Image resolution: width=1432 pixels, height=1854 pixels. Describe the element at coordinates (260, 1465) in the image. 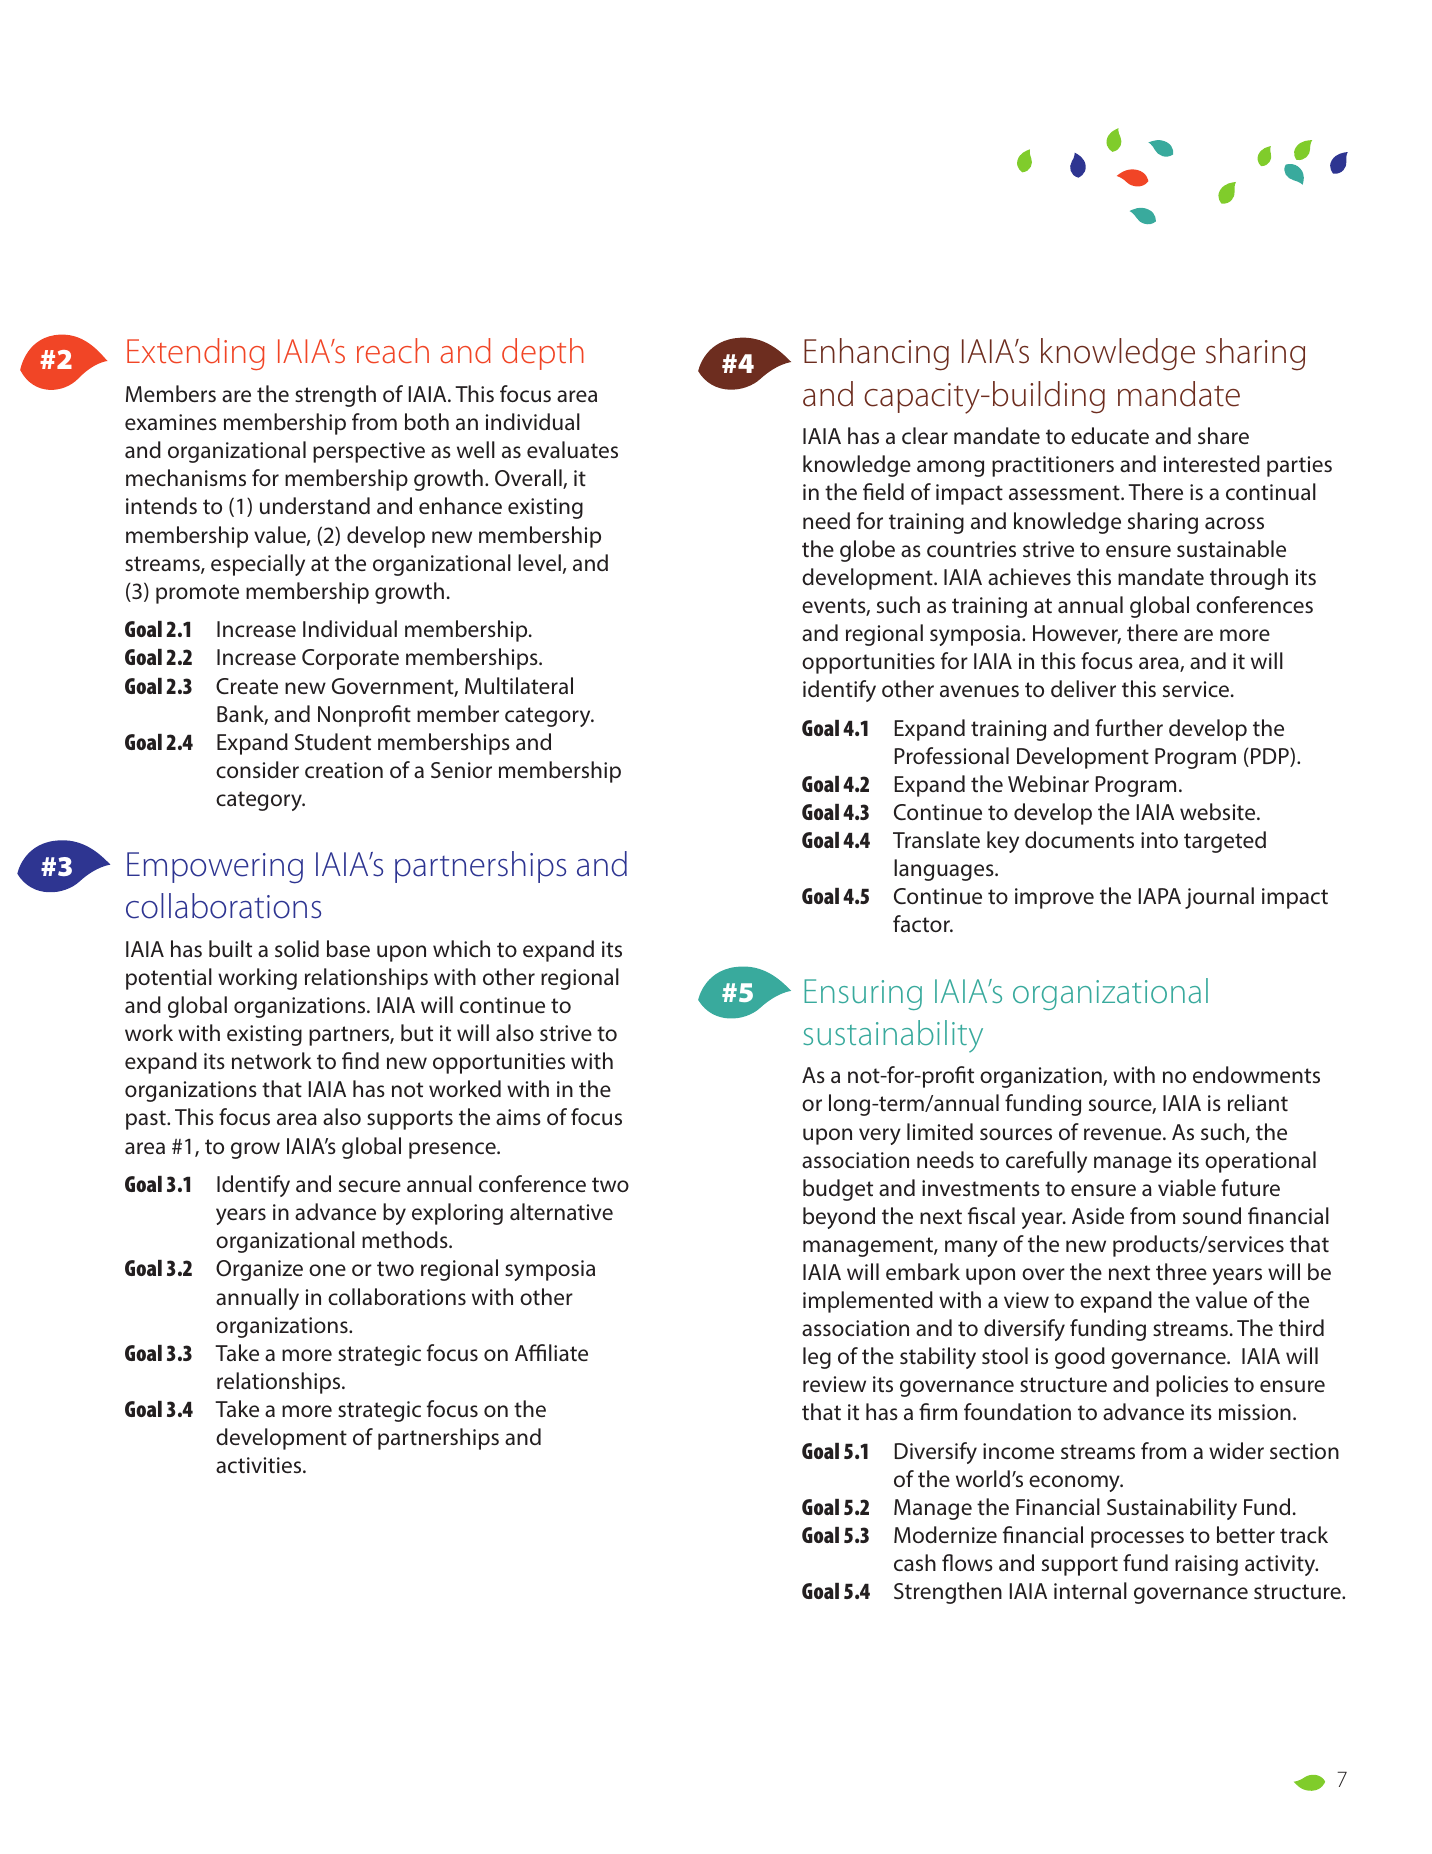

I see `activities` at that location.
